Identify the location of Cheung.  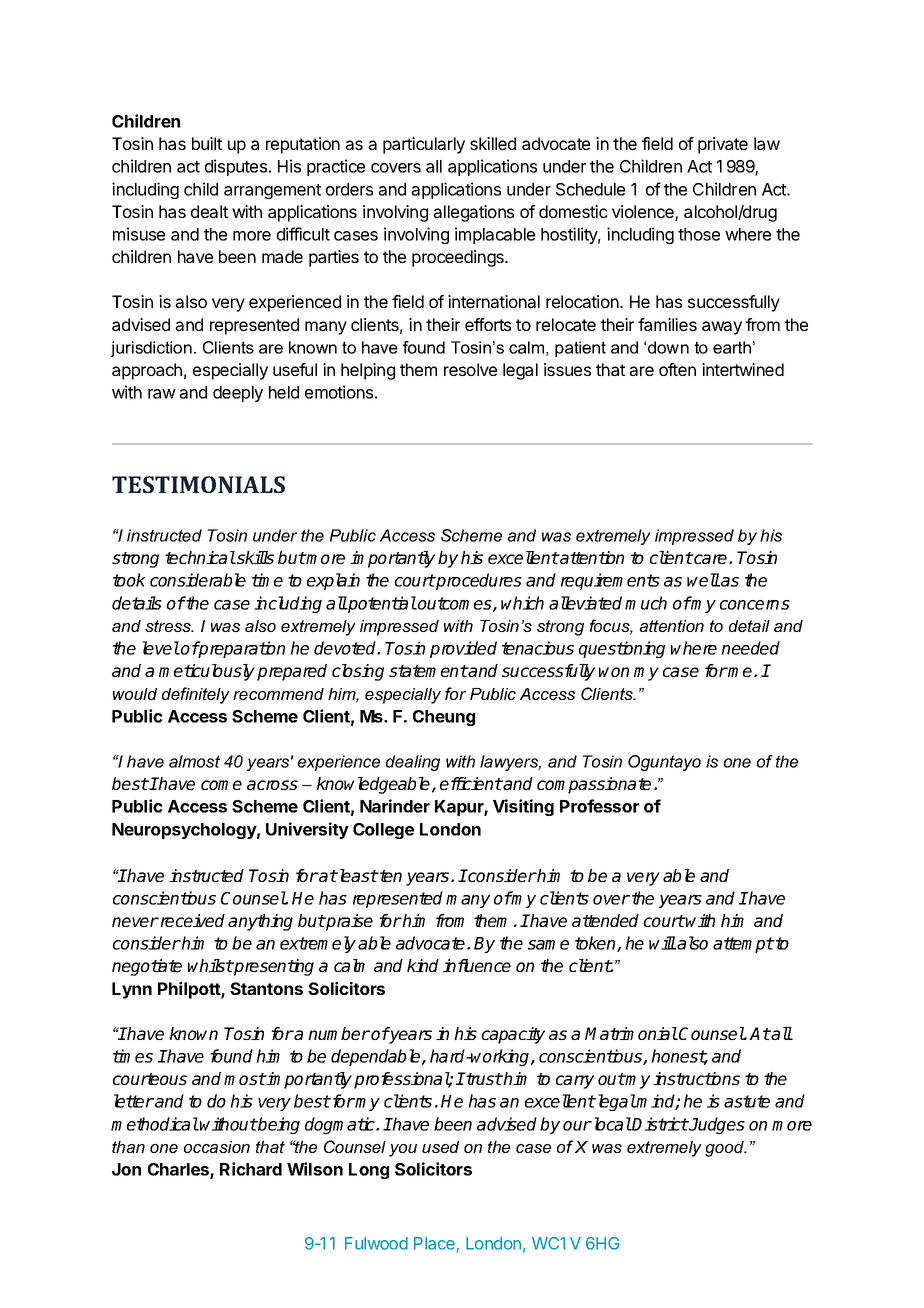
(444, 718).
